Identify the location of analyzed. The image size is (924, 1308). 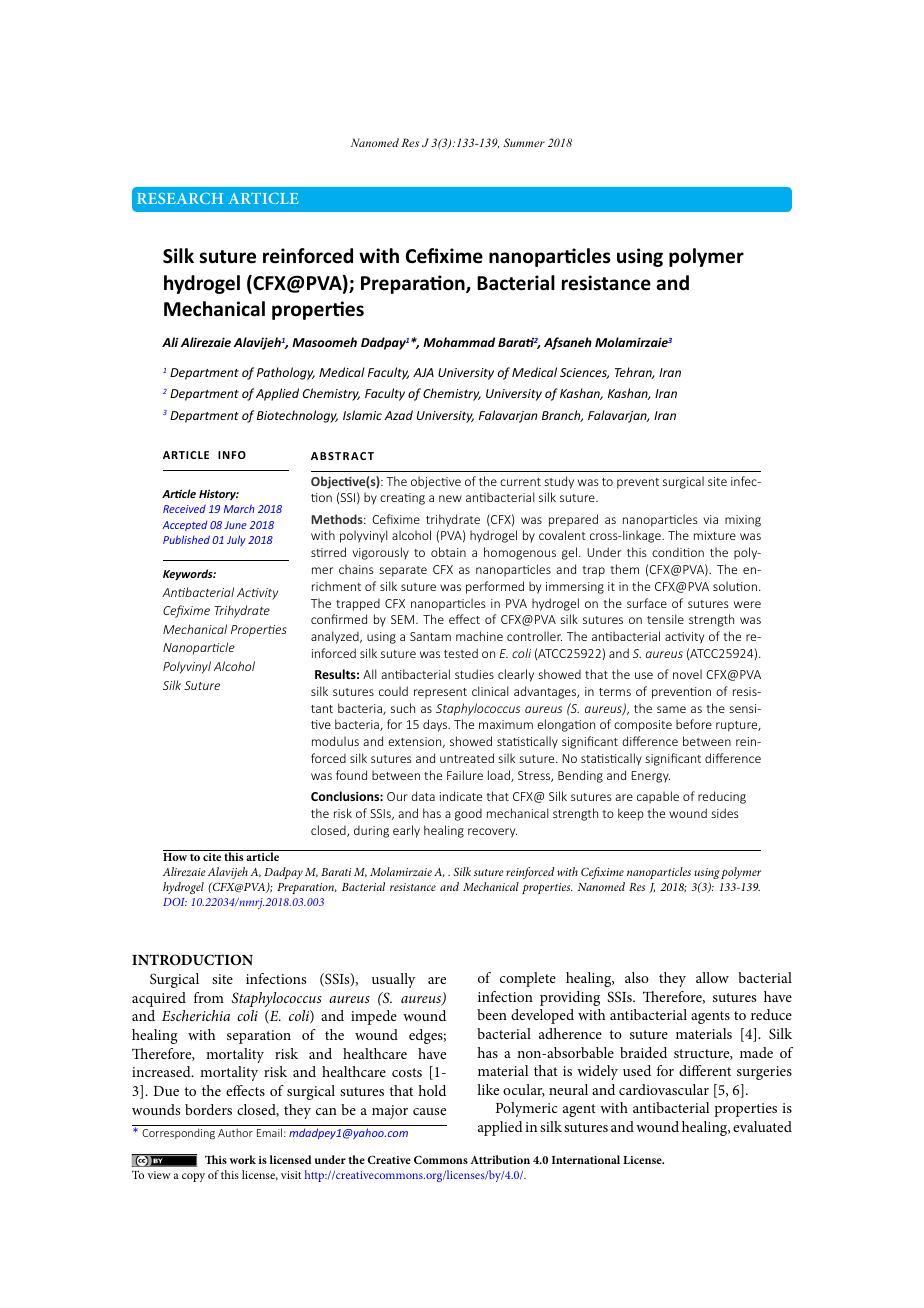
(336, 637).
